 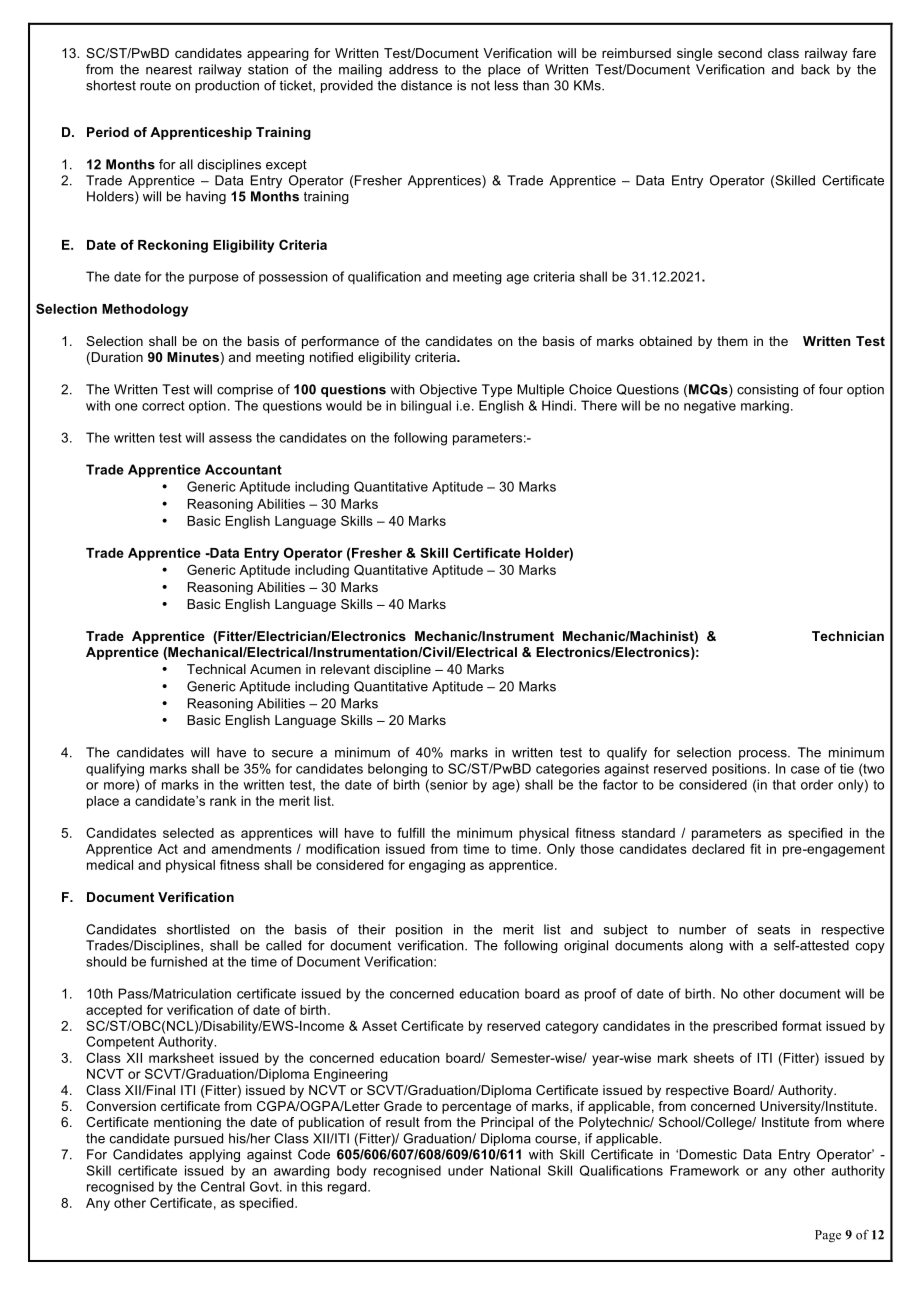 I want to click on under, so click(x=466, y=1170).
